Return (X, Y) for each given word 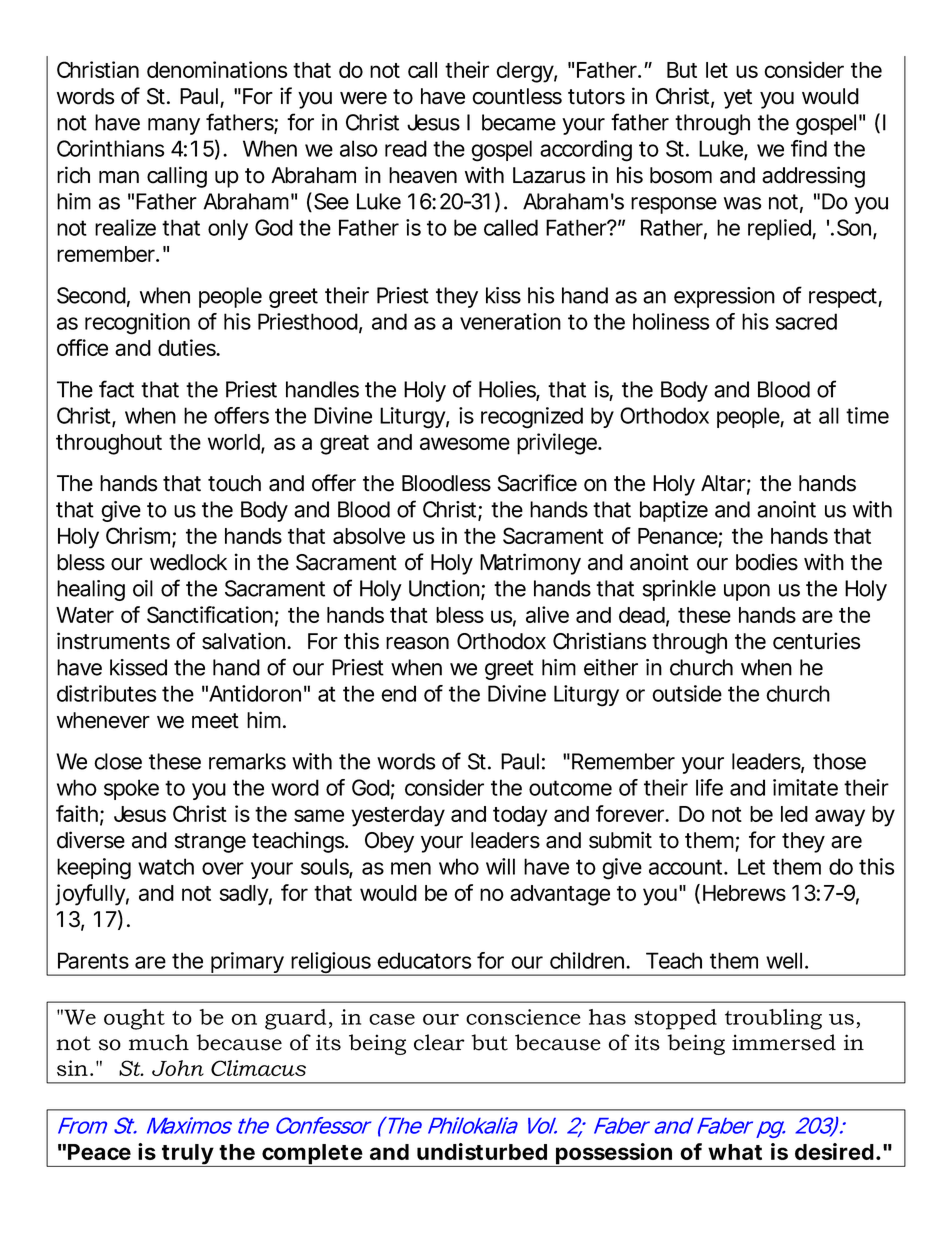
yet (738, 99)
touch (234, 483)
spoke (131, 789)
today (520, 816)
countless (517, 96)
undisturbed (482, 1151)
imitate (805, 787)
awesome (465, 443)
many (174, 126)
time (867, 415)
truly (188, 1155)
